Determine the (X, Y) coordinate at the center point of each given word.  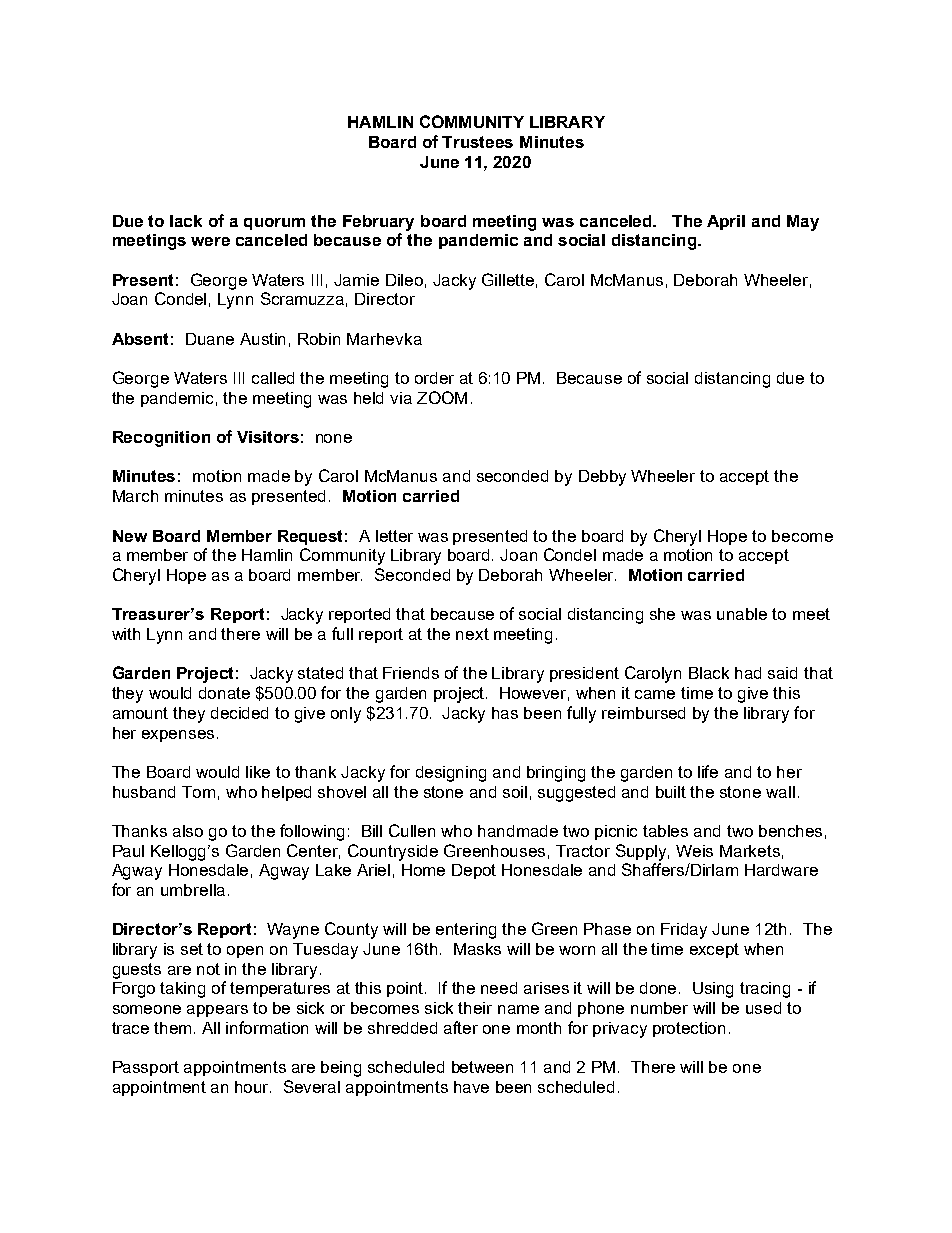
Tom (198, 792)
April (726, 222)
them (172, 1028)
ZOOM (442, 397)
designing (451, 774)
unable (742, 614)
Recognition (161, 439)
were (210, 241)
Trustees (477, 142)
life (708, 771)
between (482, 1067)
